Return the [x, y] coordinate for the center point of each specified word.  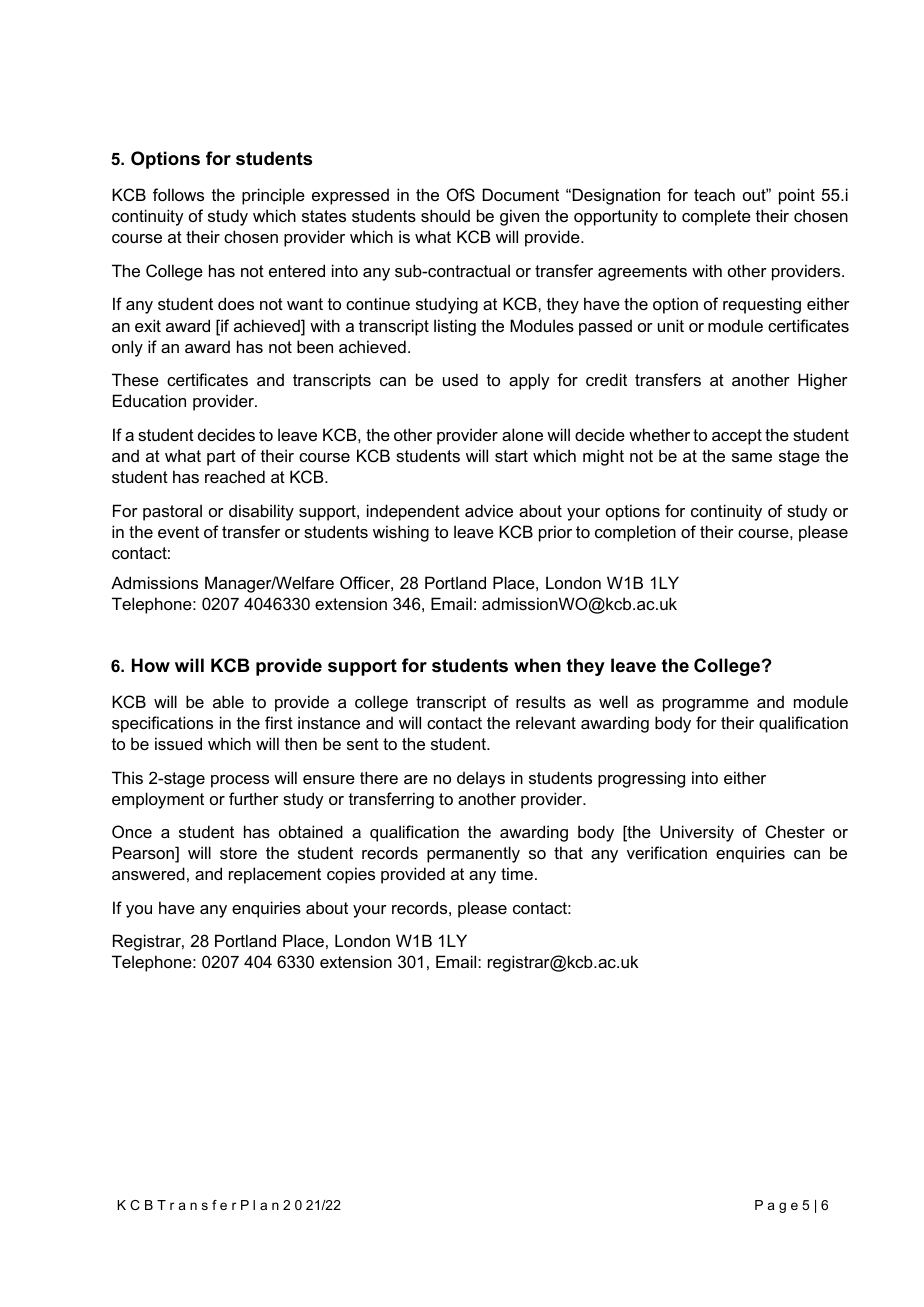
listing [455, 327]
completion [635, 533]
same [752, 457]
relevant [546, 722]
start [511, 456]
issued [178, 743]
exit [148, 325]
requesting [762, 305]
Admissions [154, 582]
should [445, 215]
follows [178, 194]
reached [235, 476]
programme [706, 705]
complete [716, 217]
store [238, 853]
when [537, 665]
